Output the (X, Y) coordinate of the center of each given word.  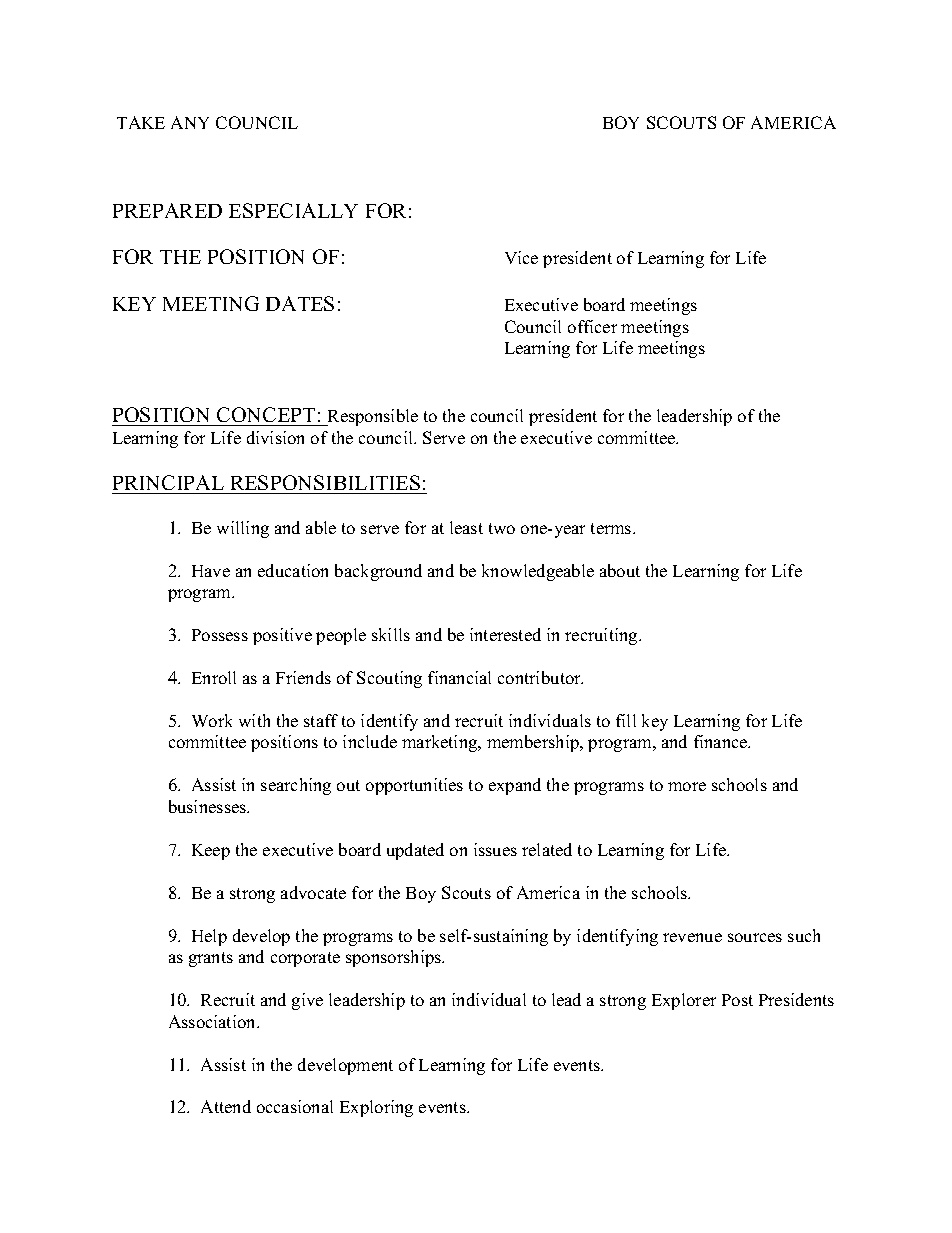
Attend (226, 1106)
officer (592, 326)
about (620, 570)
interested (505, 634)
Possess (220, 635)
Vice (521, 257)
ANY (190, 122)
